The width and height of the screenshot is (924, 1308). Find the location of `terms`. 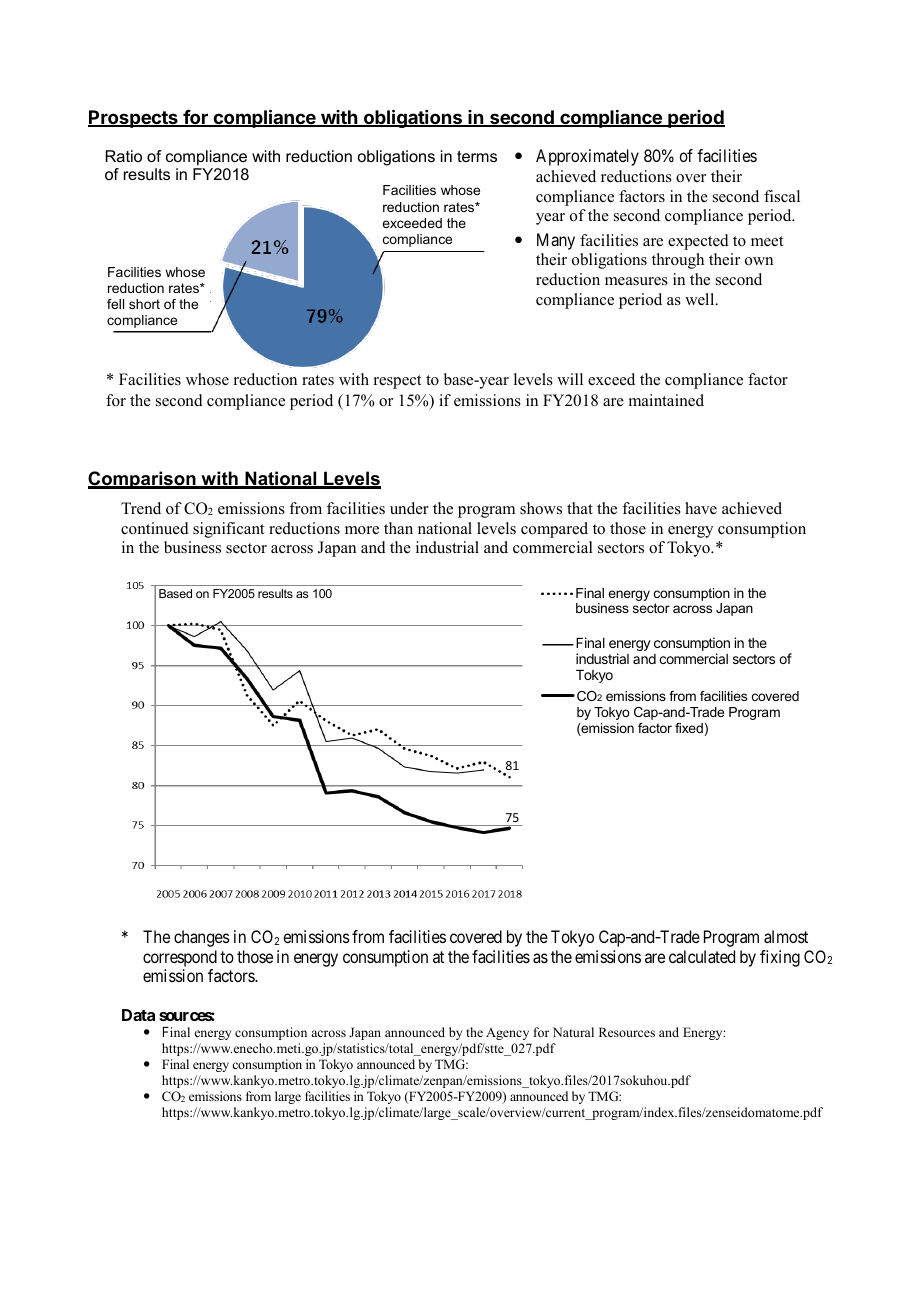

terms is located at coordinates (477, 156).
